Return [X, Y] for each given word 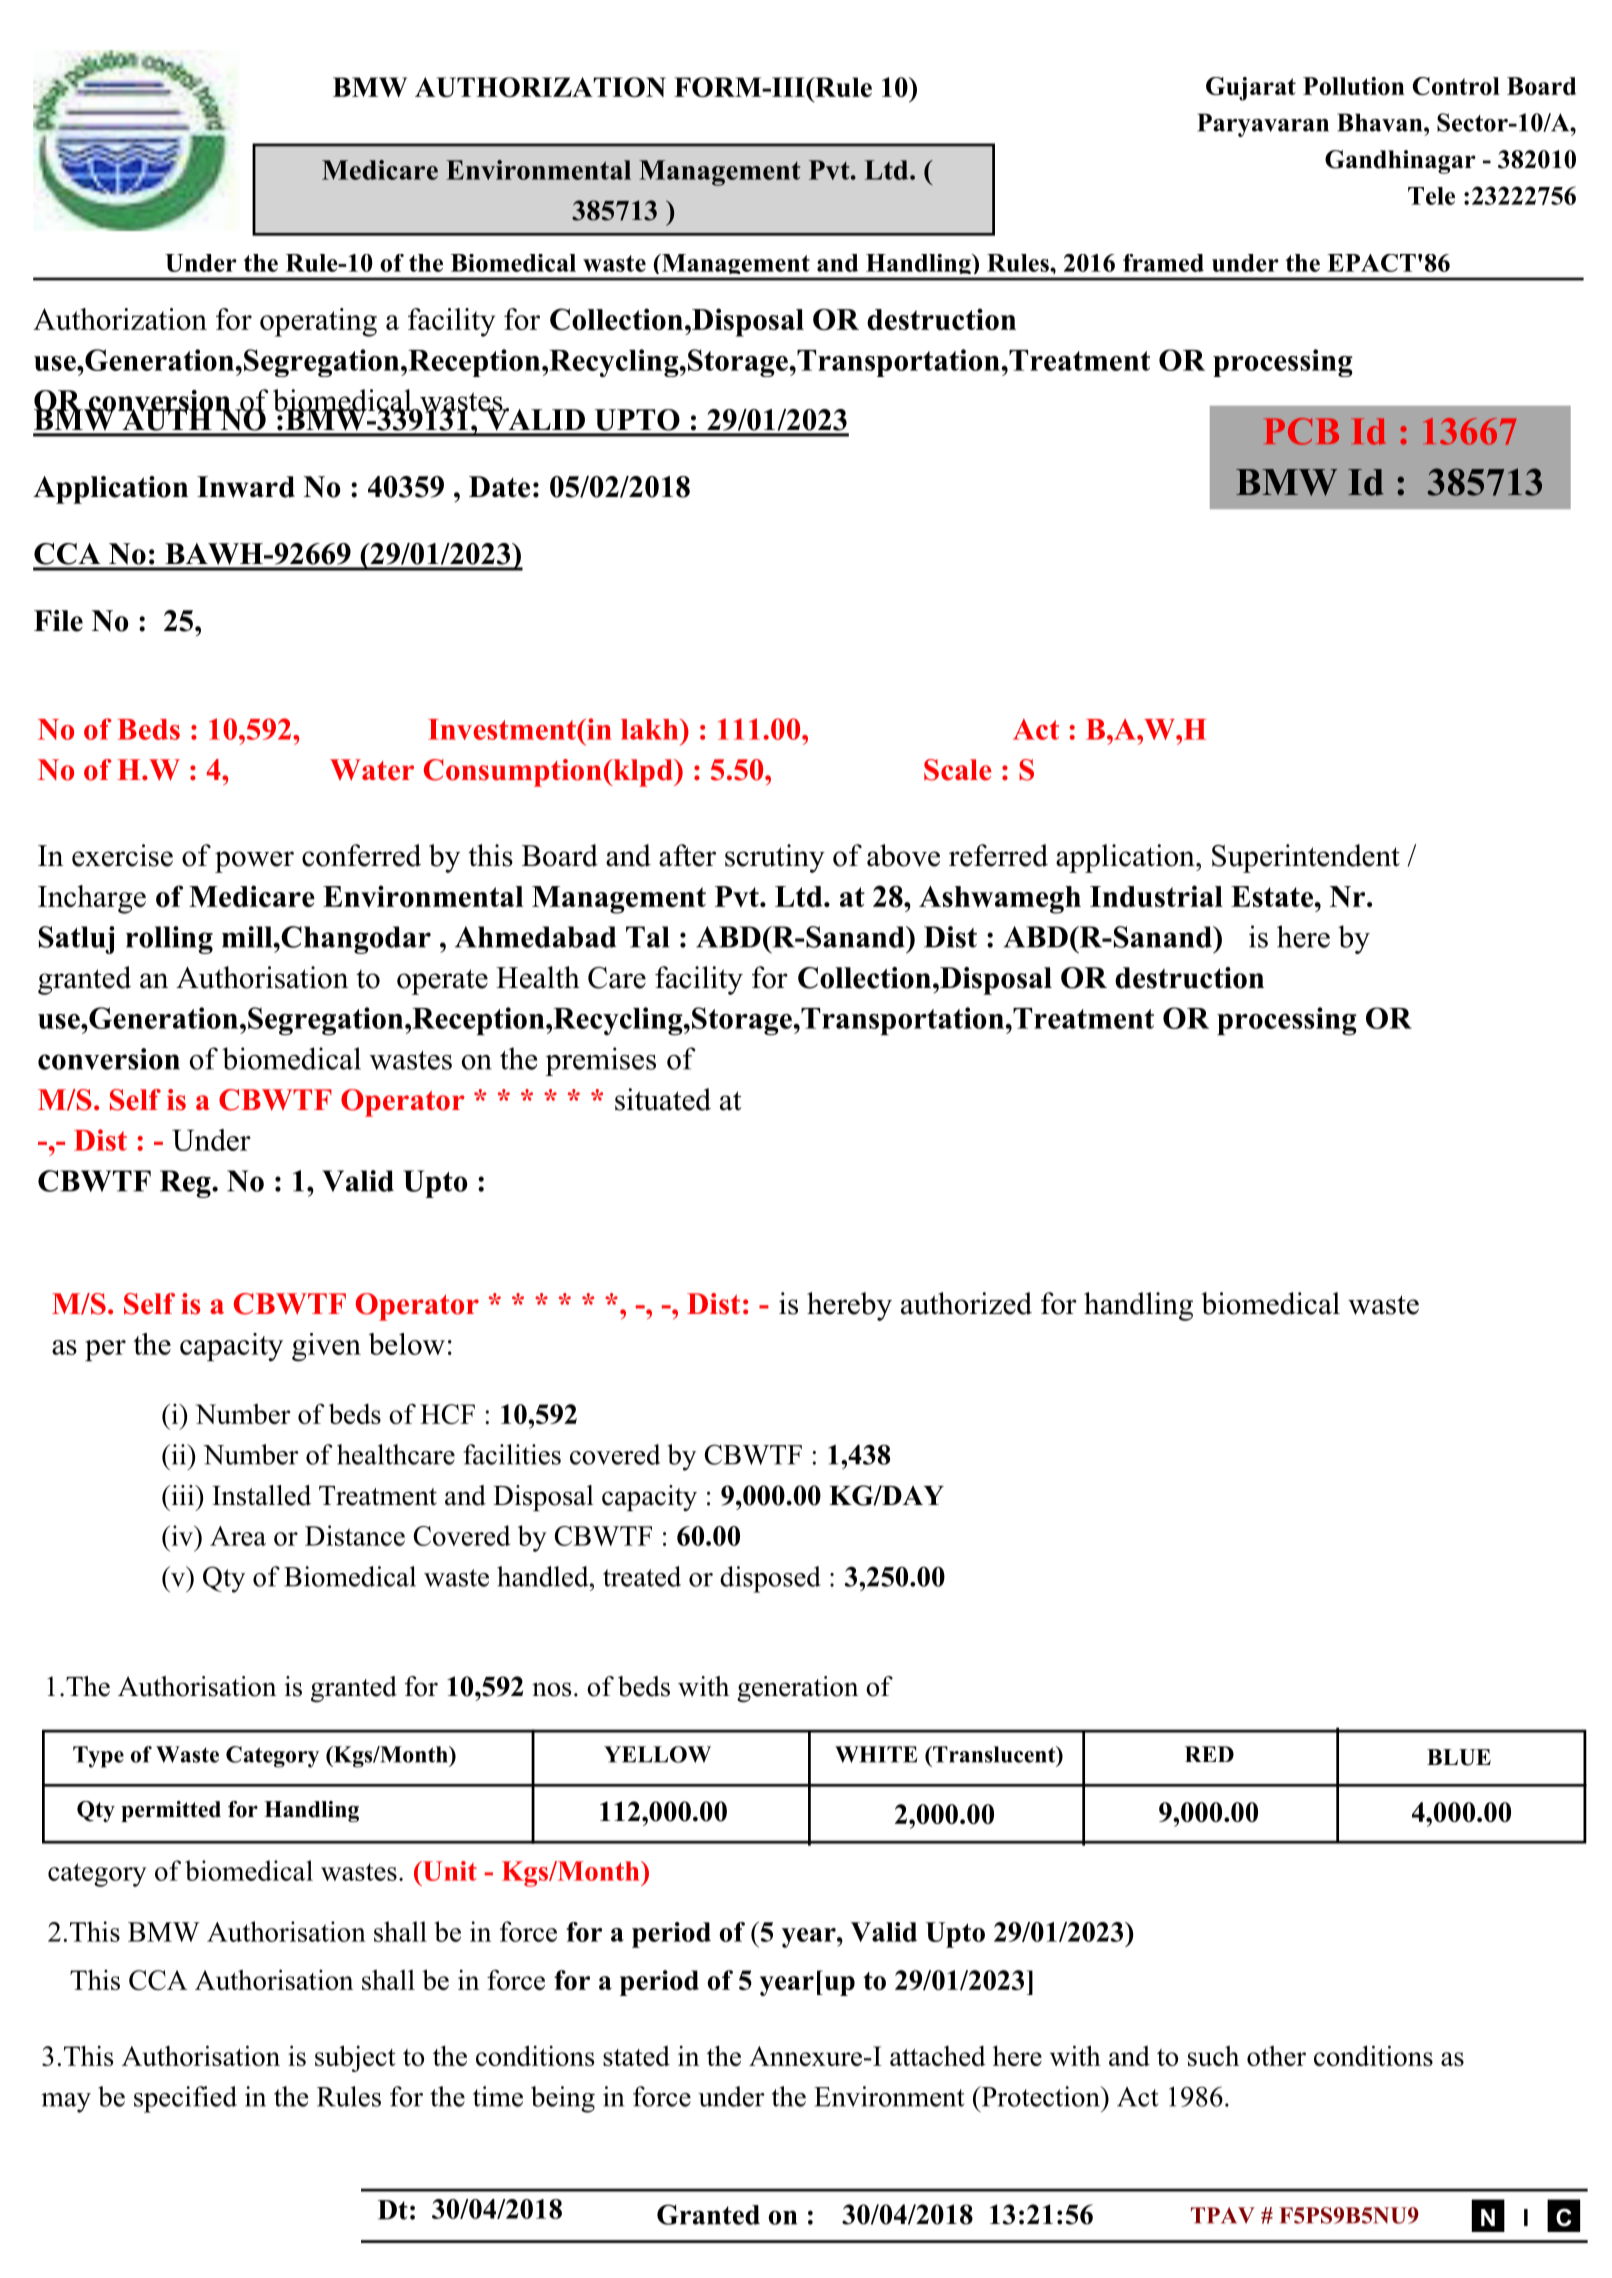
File [58, 621]
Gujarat [1251, 89]
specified [185, 2099]
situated [663, 1099]
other [1276, 2055]
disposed [770, 1579]
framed [1163, 263]
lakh [651, 729]
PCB [1301, 431]
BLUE [1459, 1757]
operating [318, 322]
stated [636, 2056]
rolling [169, 940]
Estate [1273, 896]
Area [238, 1536]
